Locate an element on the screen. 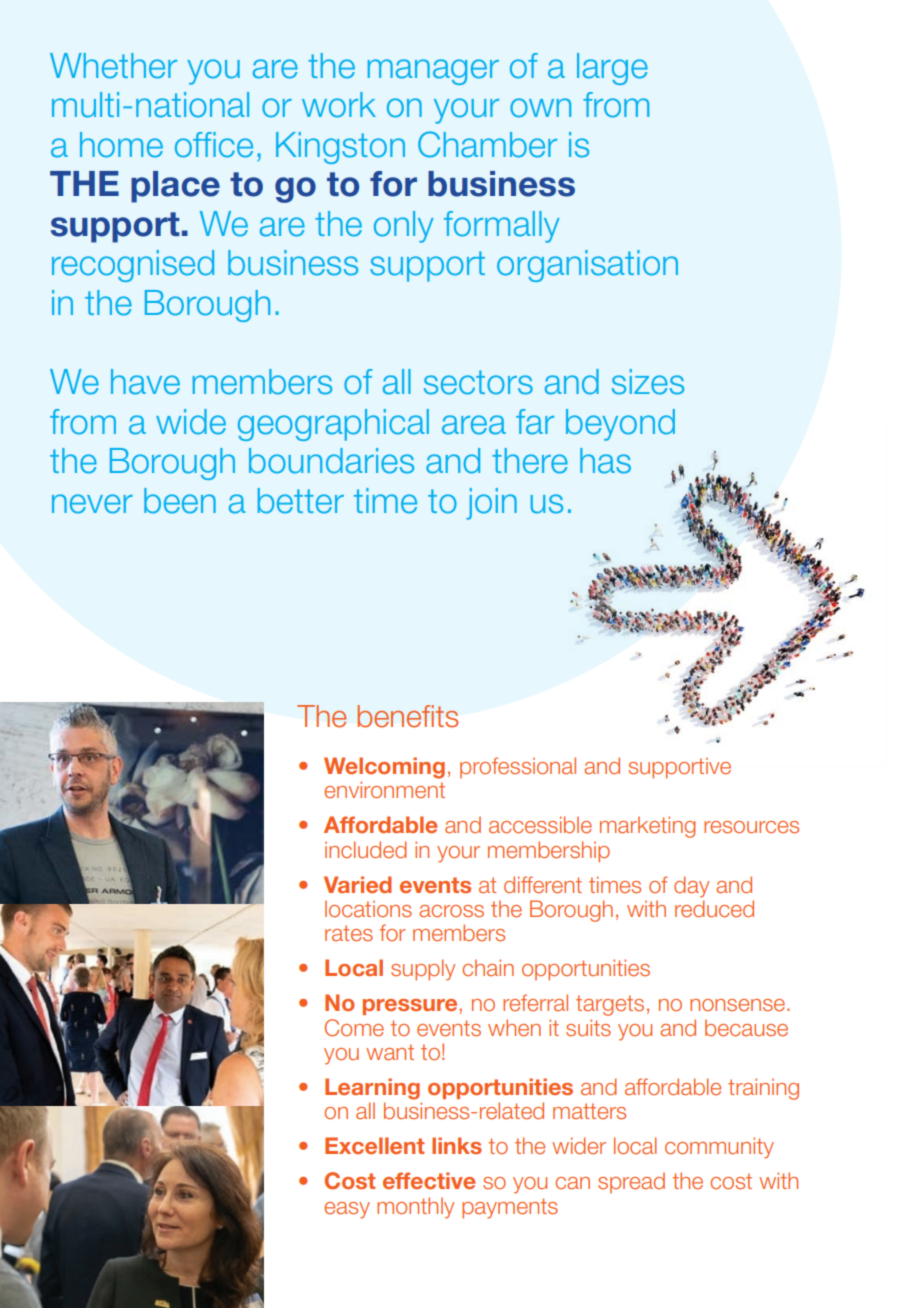 The height and width of the screenshot is (1308, 924). reduced is located at coordinates (714, 908).
